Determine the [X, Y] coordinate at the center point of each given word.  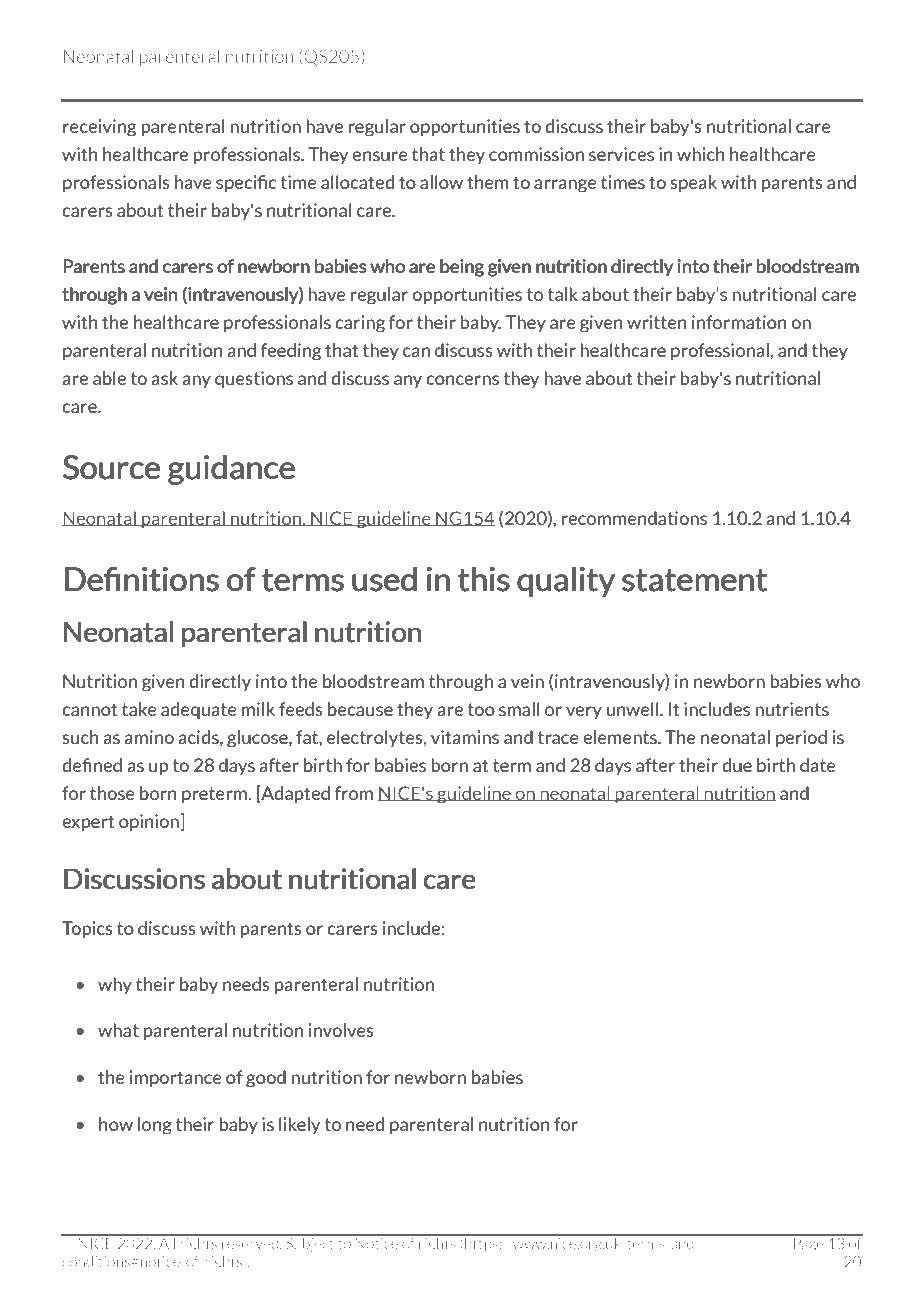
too [481, 709]
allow [441, 182]
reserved [250, 1242]
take [139, 709]
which [701, 154]
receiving [100, 128]
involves [341, 1030]
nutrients [792, 709]
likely [299, 1125]
